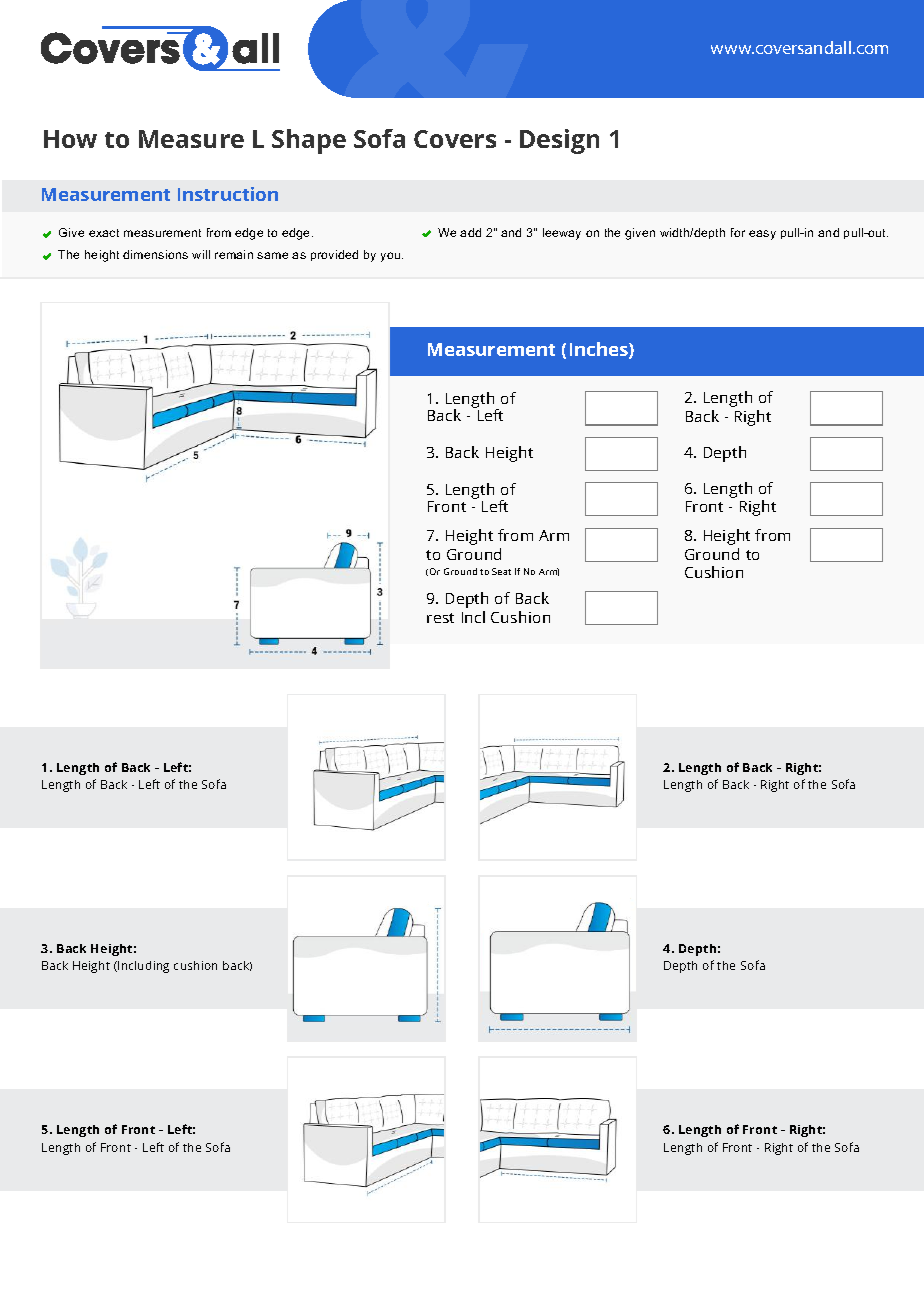  What do you see at coordinates (392, 257) in the screenshot?
I see `you` at bounding box center [392, 257].
